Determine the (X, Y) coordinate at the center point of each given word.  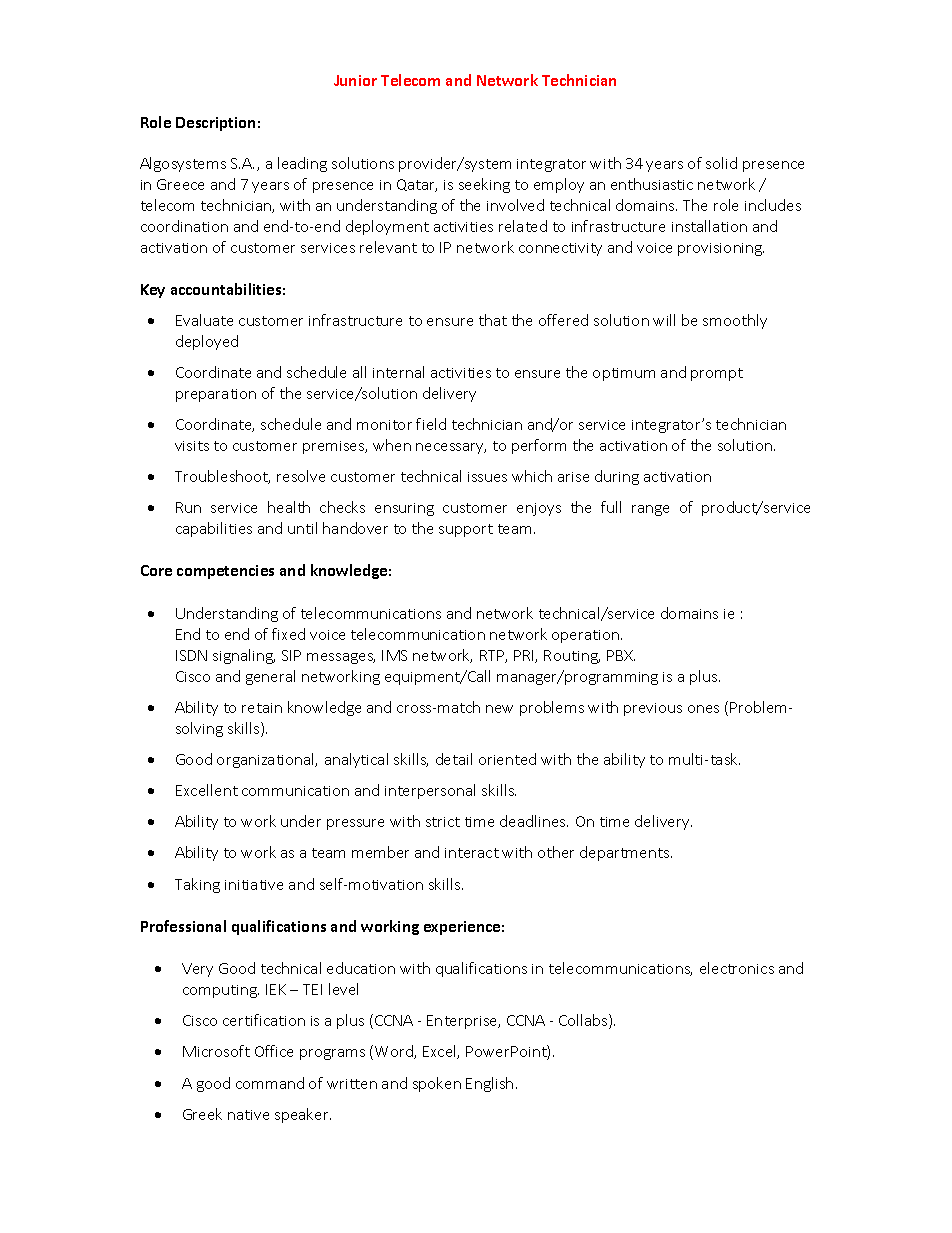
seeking (484, 185)
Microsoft (216, 1051)
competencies (225, 572)
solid (721, 163)
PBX (621, 655)
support (466, 530)
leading (302, 164)
